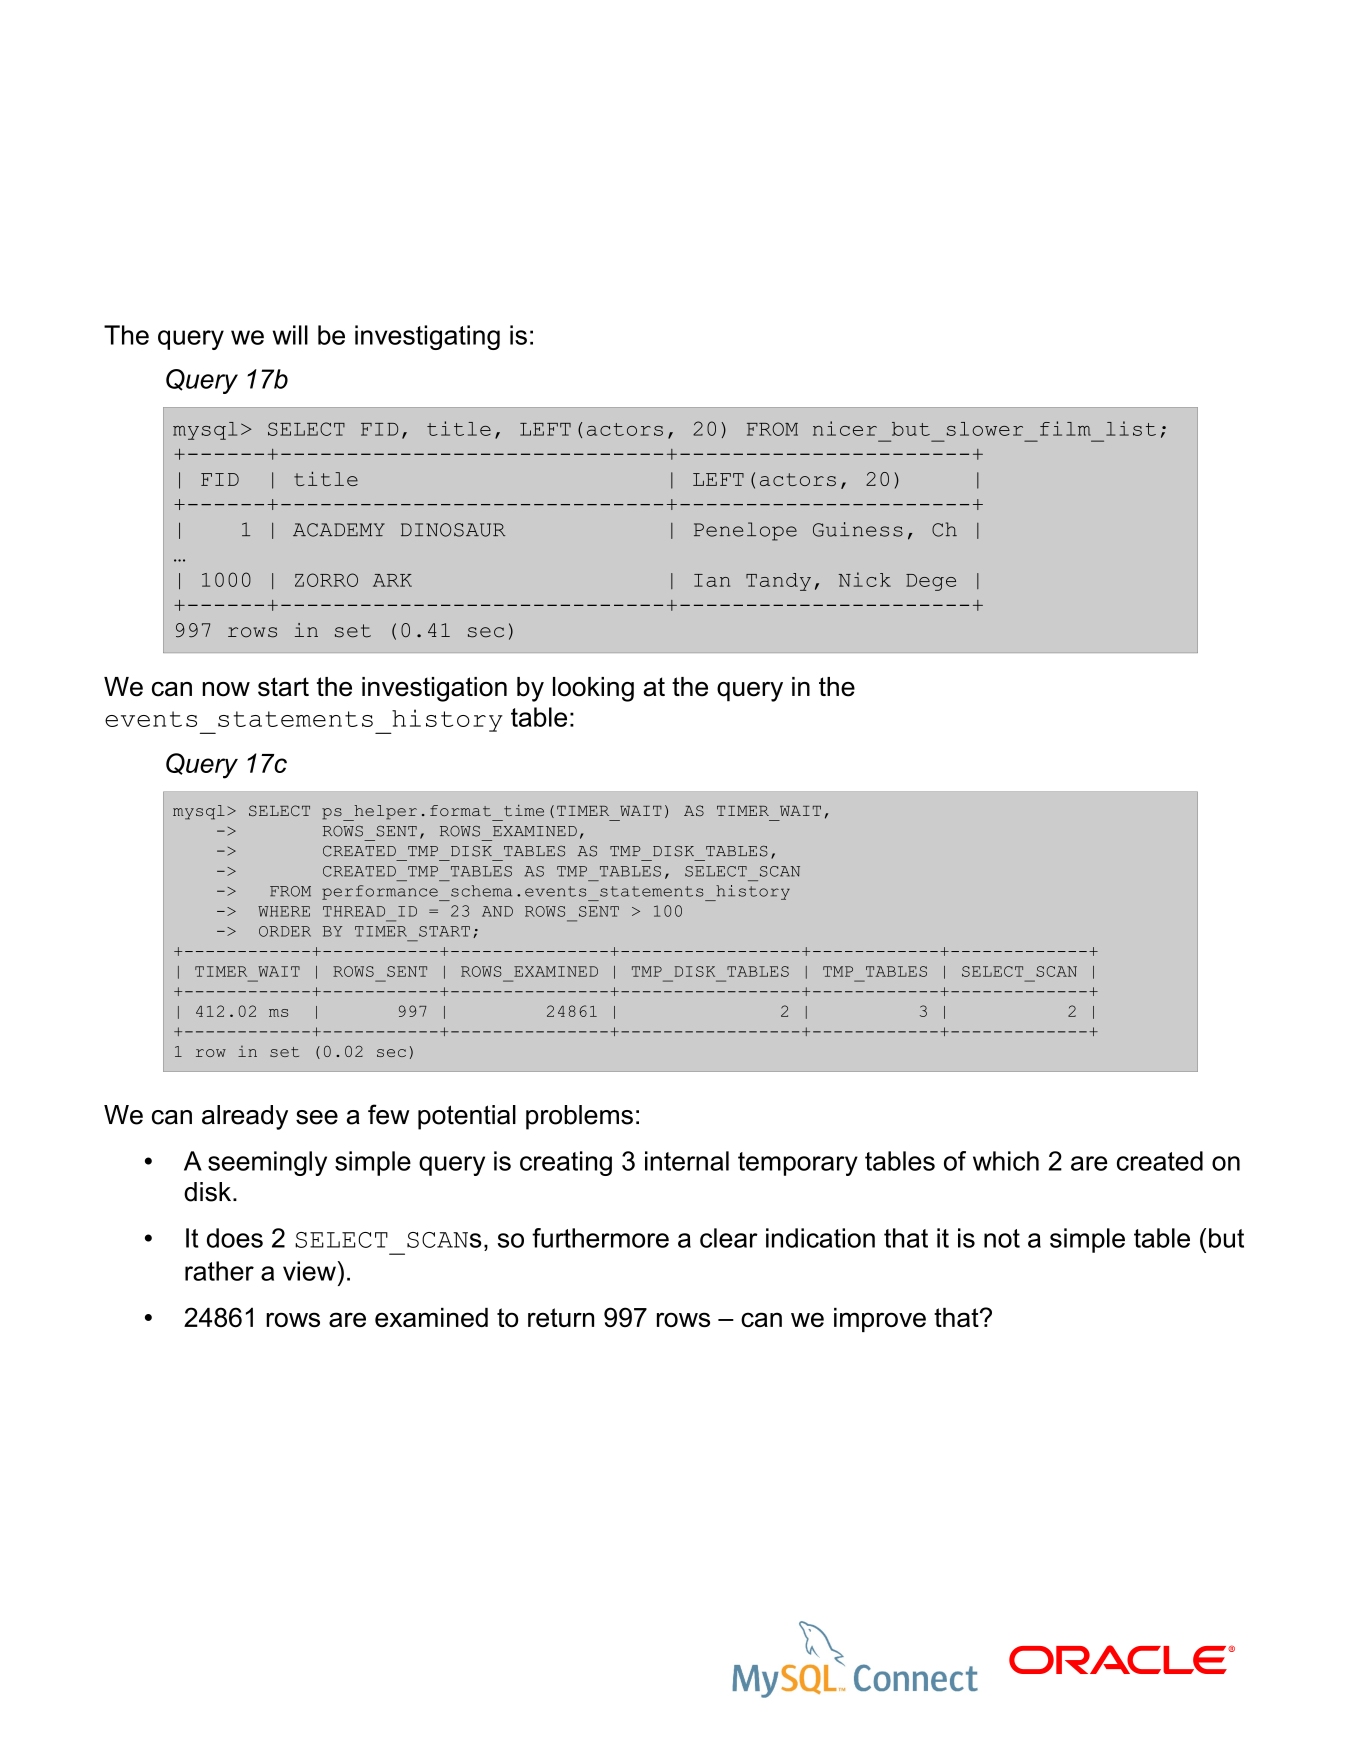 The height and width of the screenshot is (1757, 1357). I want to click on which, so click(1006, 1161).
